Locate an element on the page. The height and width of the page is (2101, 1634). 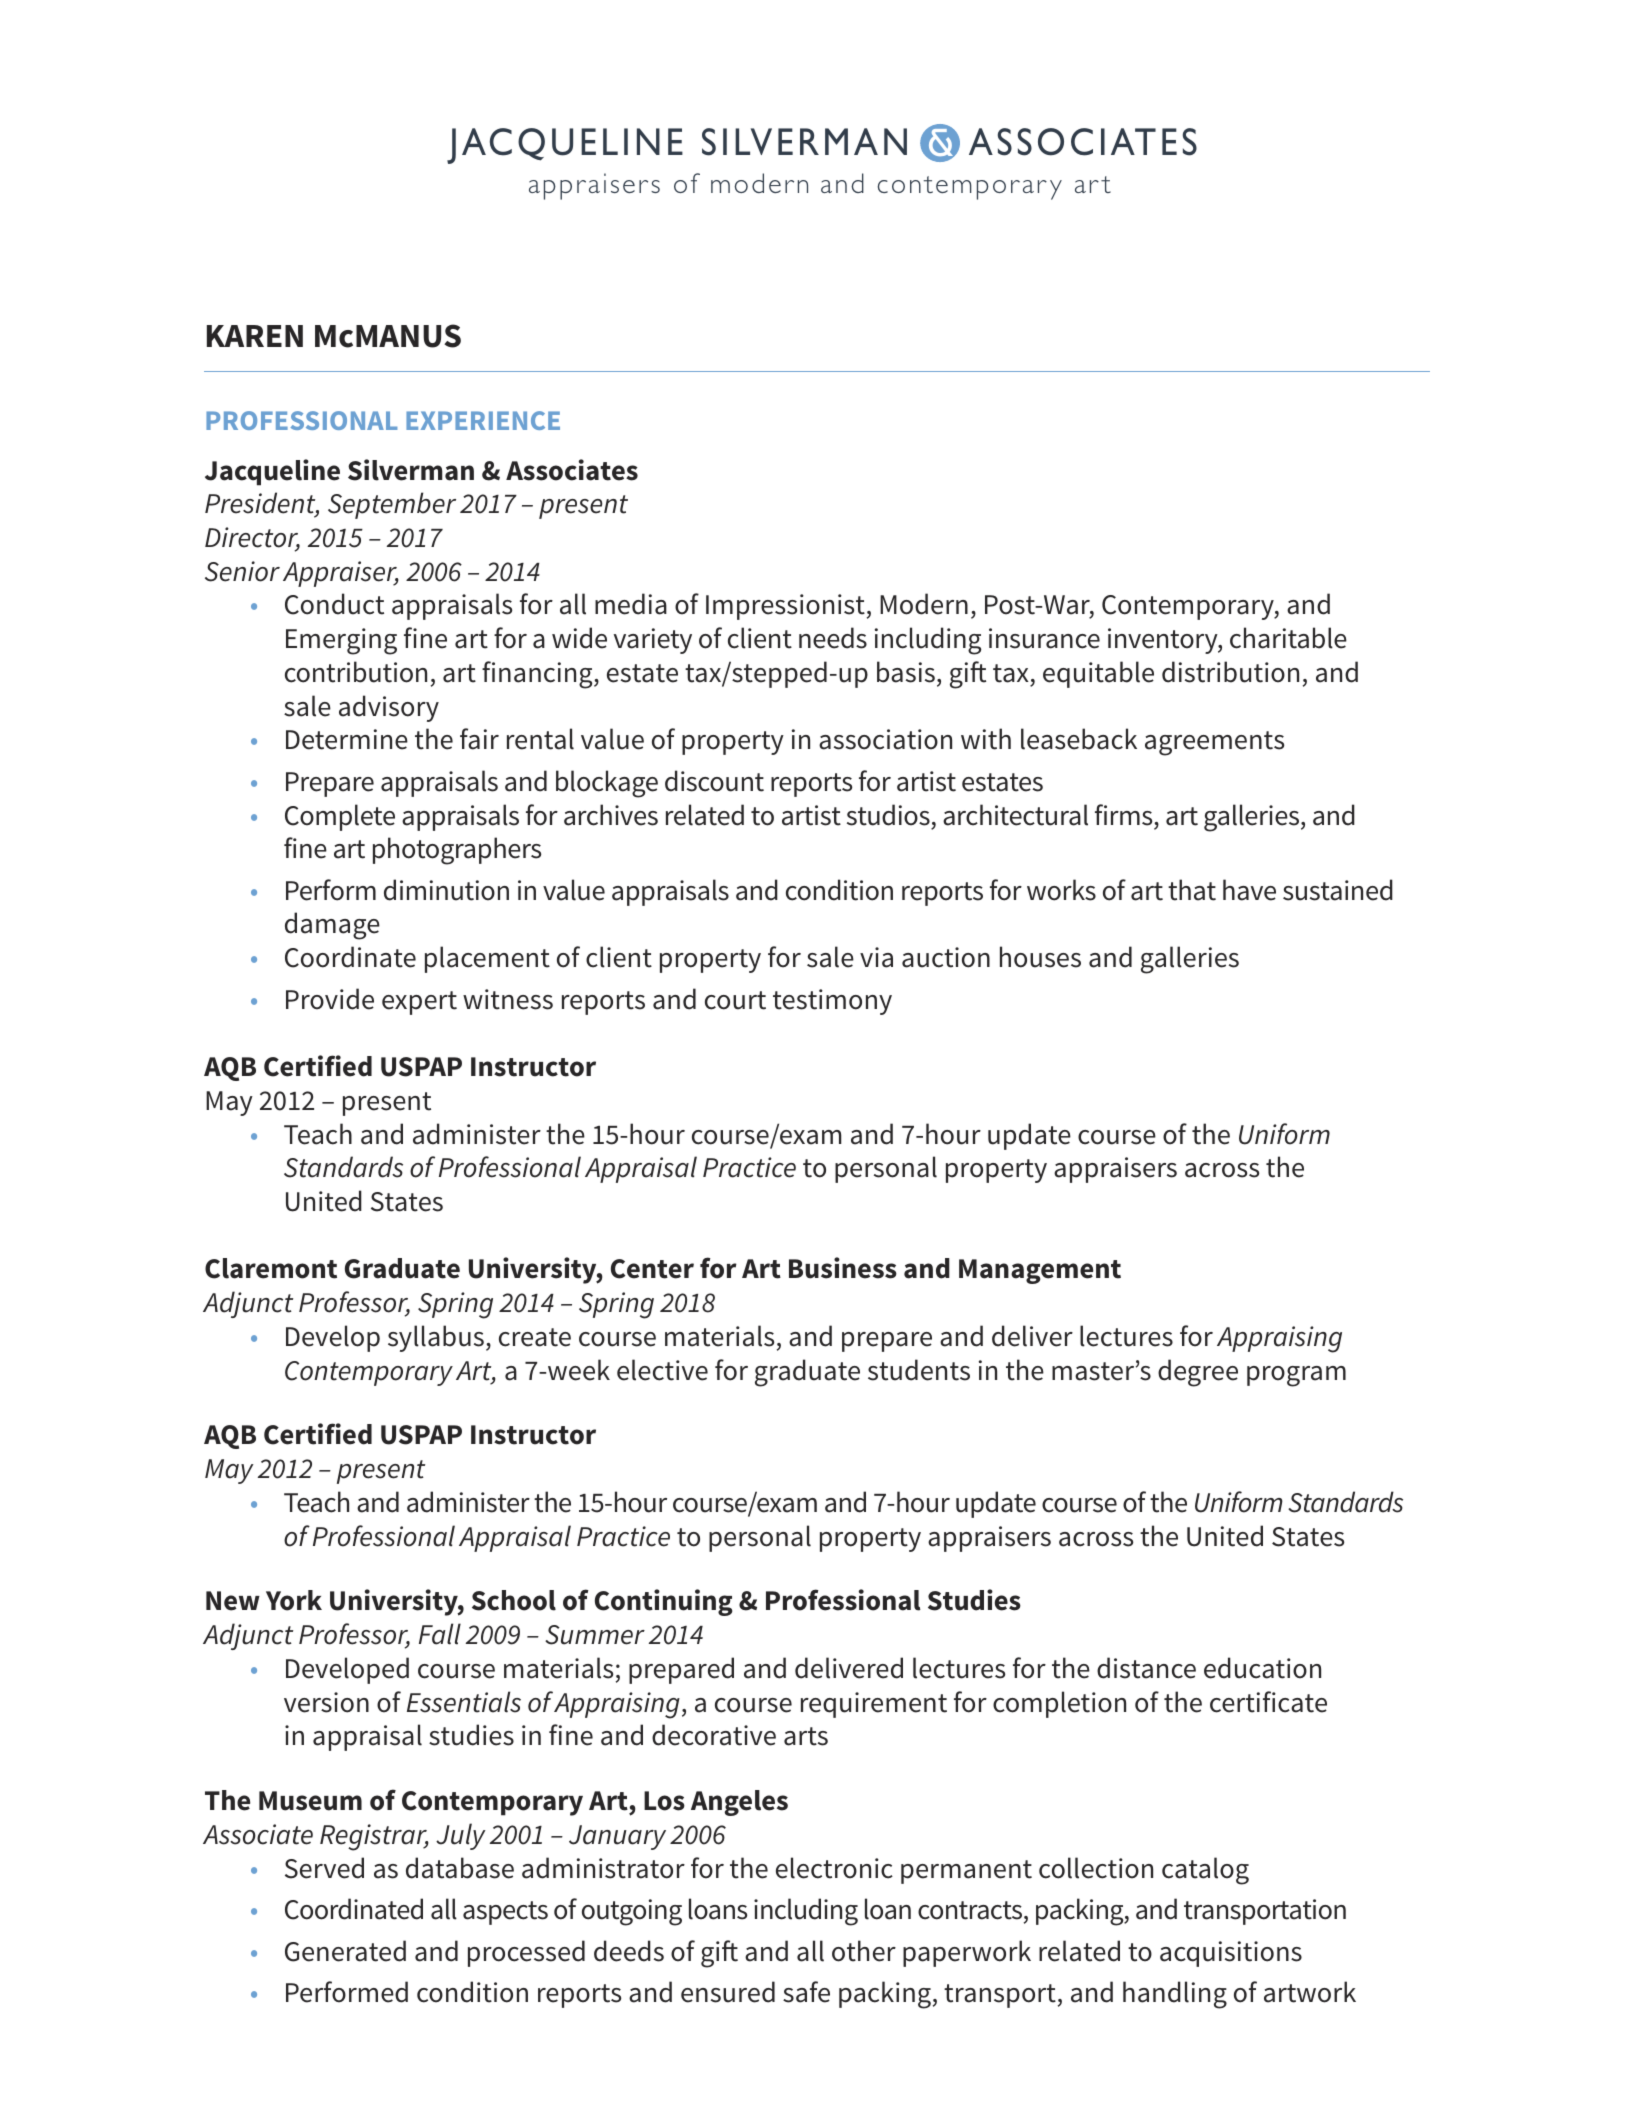
syllabus is located at coordinates (436, 1338).
